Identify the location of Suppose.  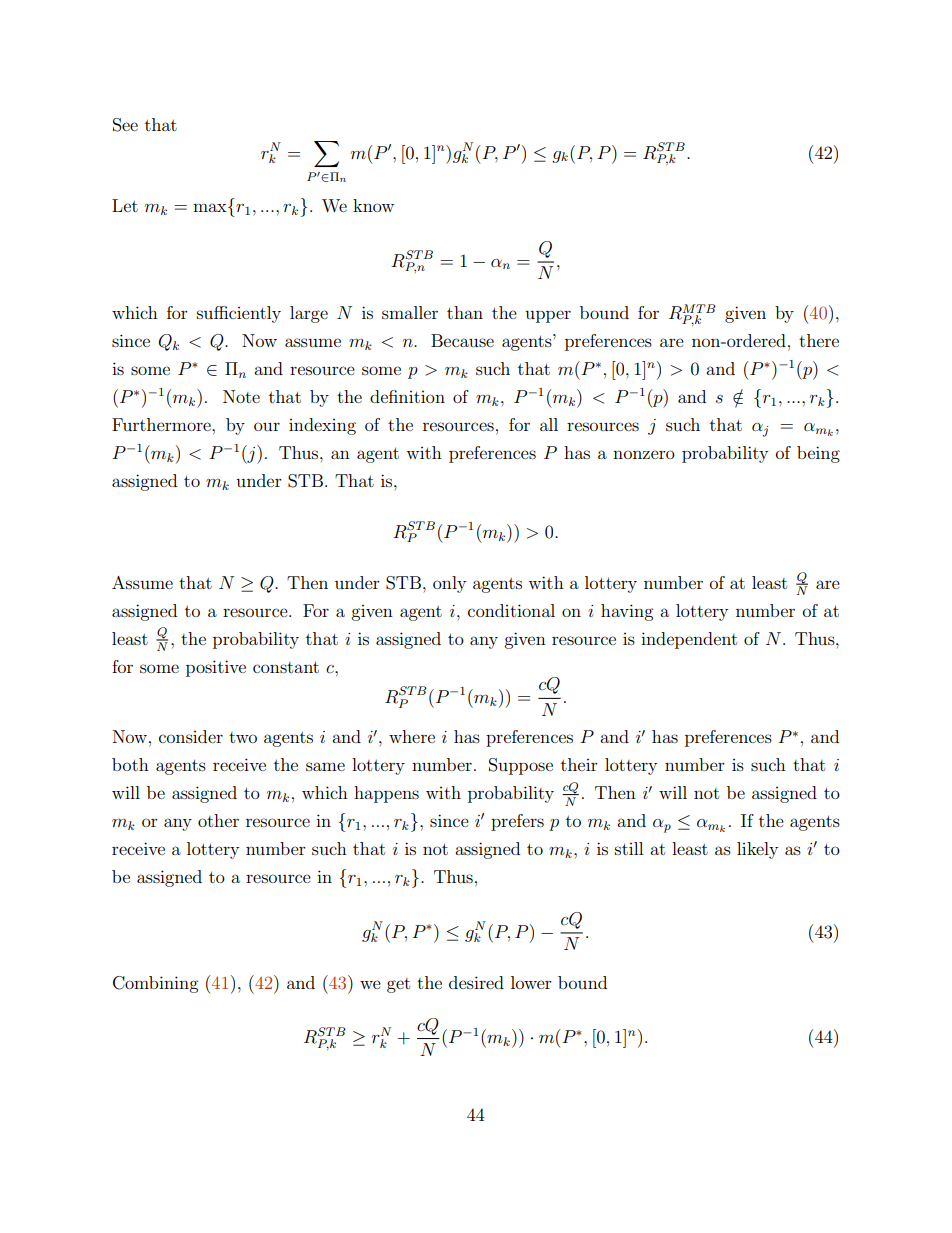
(521, 766).
